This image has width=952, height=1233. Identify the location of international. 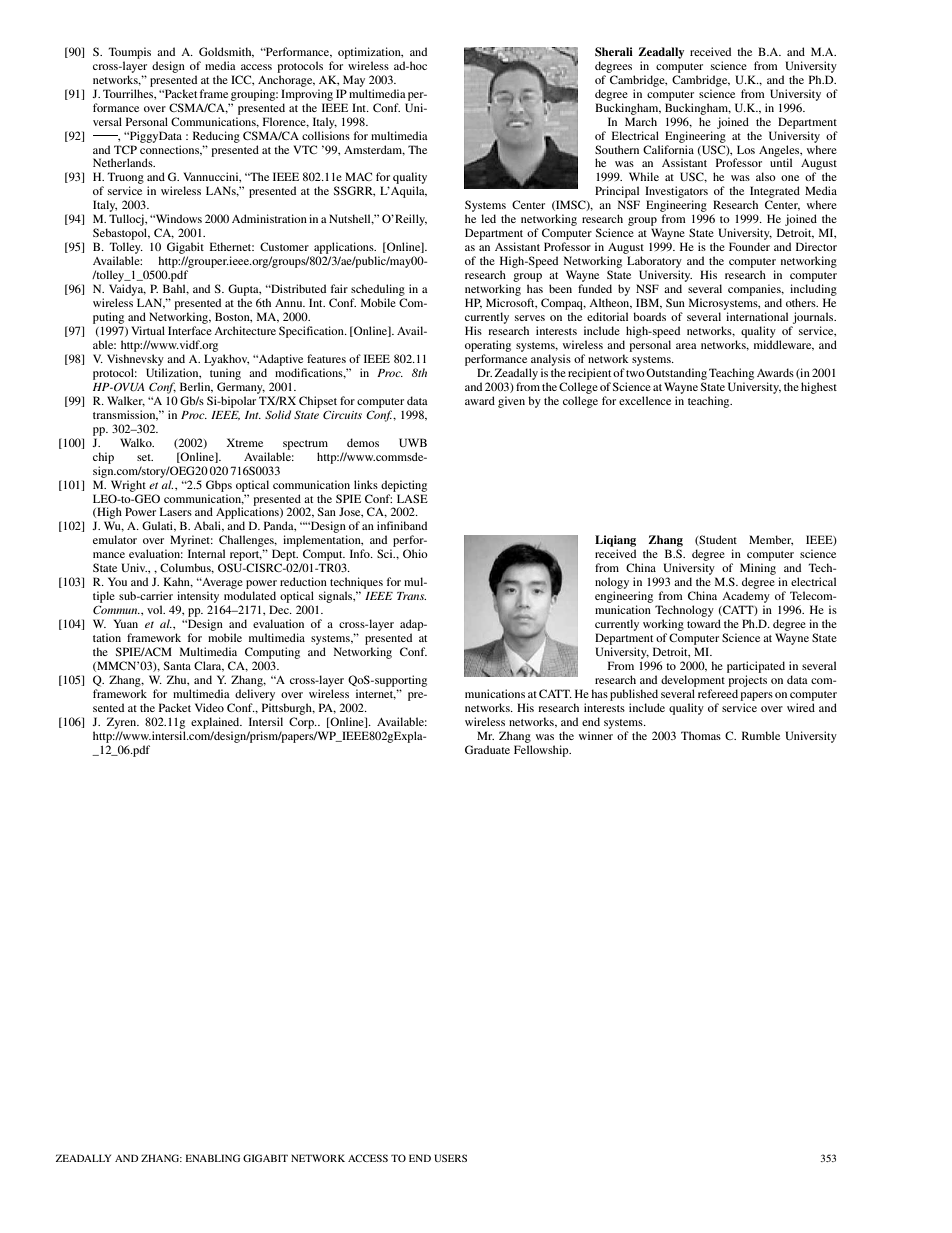
(757, 316).
